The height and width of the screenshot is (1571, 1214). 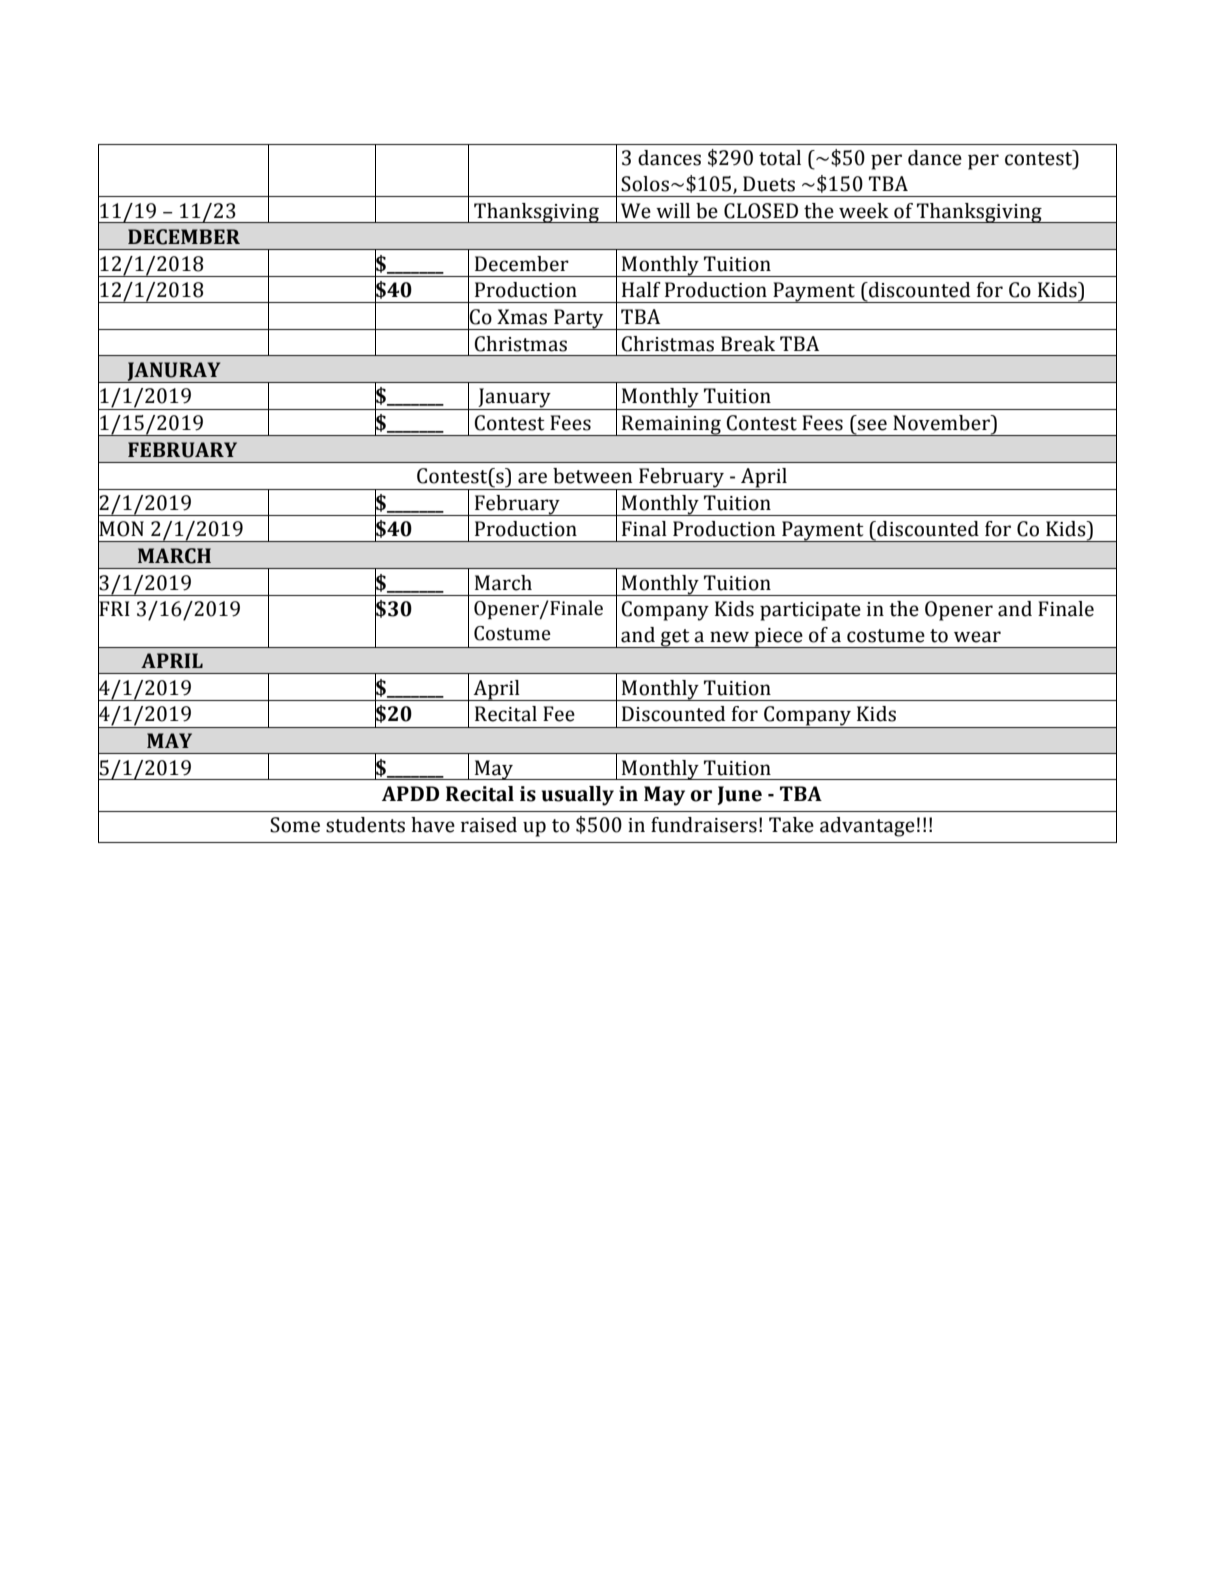 I want to click on will, so click(x=673, y=210).
